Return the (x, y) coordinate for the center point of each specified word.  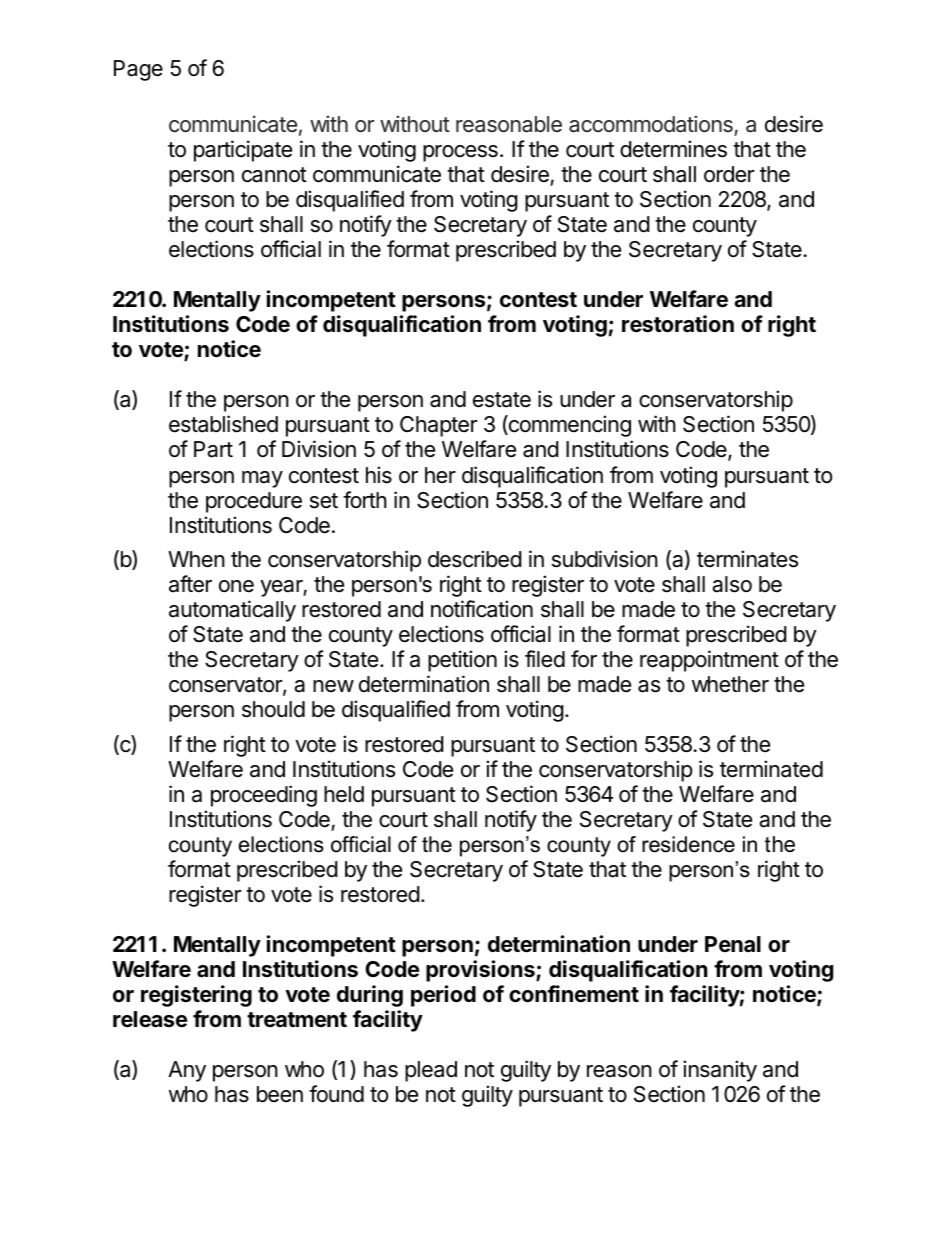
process (460, 153)
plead (431, 1071)
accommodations (651, 124)
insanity (720, 1071)
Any (187, 1071)
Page (138, 70)
